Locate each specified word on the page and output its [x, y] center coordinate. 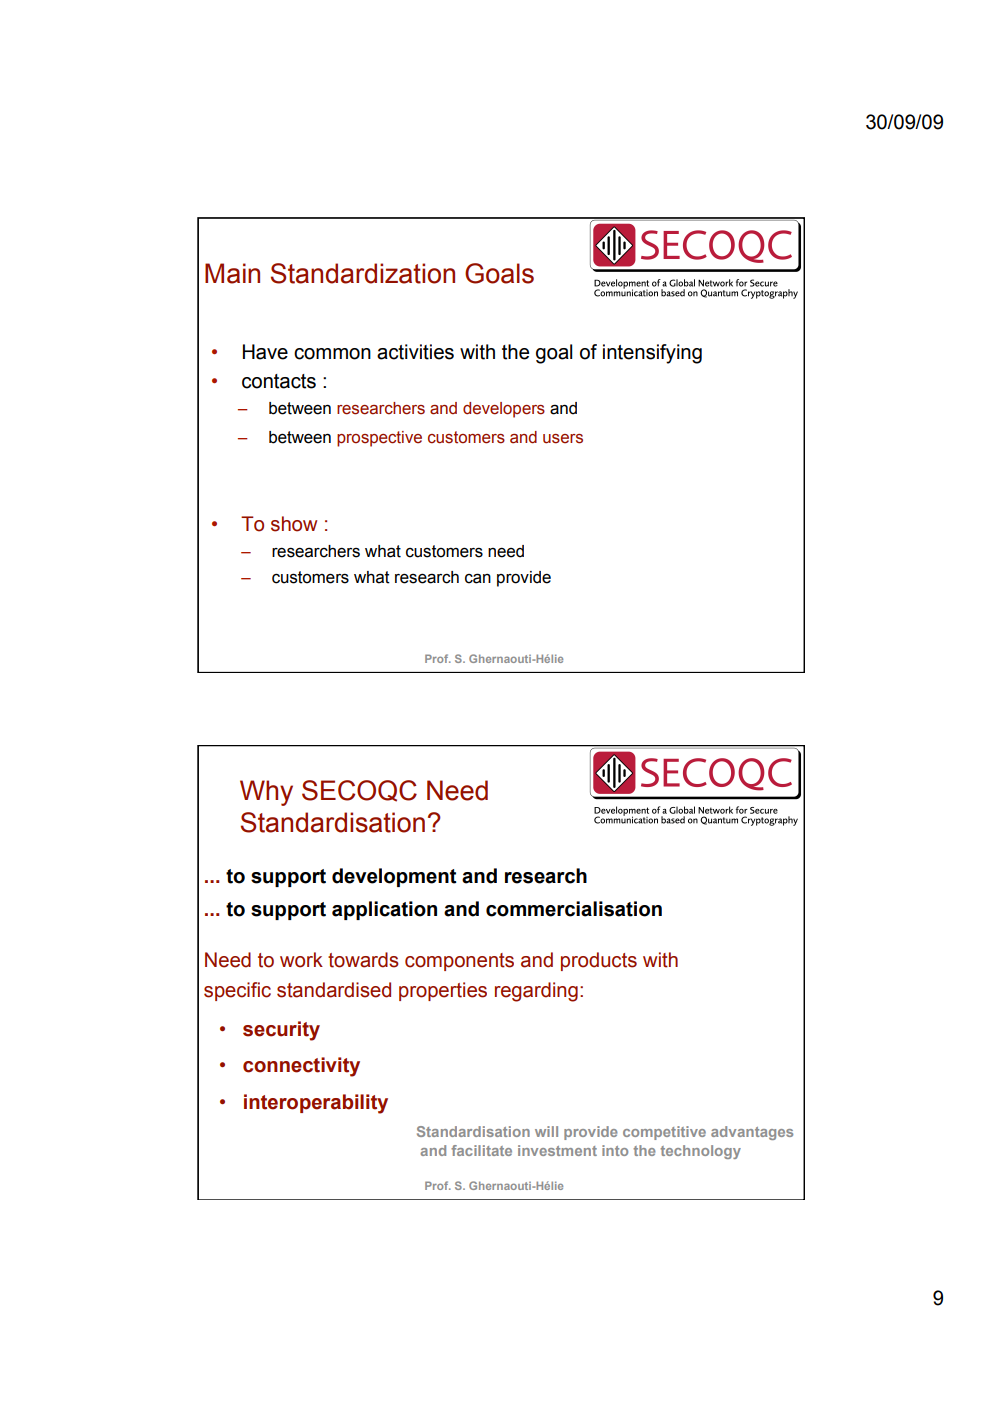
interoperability [316, 1104]
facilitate [481, 1150]
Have [265, 352]
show [294, 524]
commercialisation [574, 909]
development [394, 877]
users [563, 439]
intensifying [652, 354]
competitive [664, 1133]
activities [415, 352]
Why [266, 793]
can [478, 578]
